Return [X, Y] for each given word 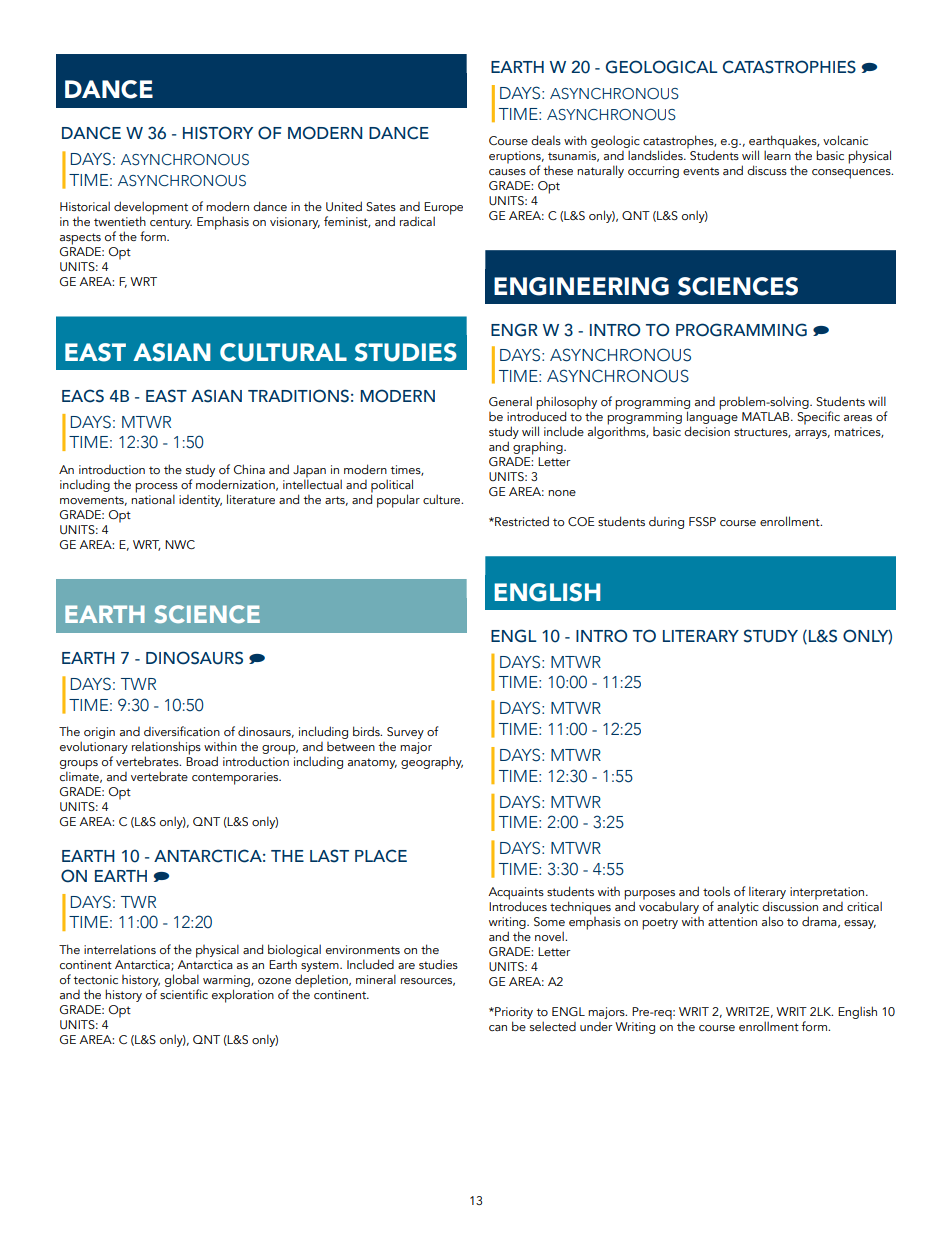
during [666, 523]
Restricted [521, 521]
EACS [83, 396]
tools [716, 891]
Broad [202, 760]
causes [507, 172]
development [151, 209]
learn [777, 154]
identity [200, 501]
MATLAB [767, 416]
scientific [184, 994]
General [510, 401]
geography [432, 763]
